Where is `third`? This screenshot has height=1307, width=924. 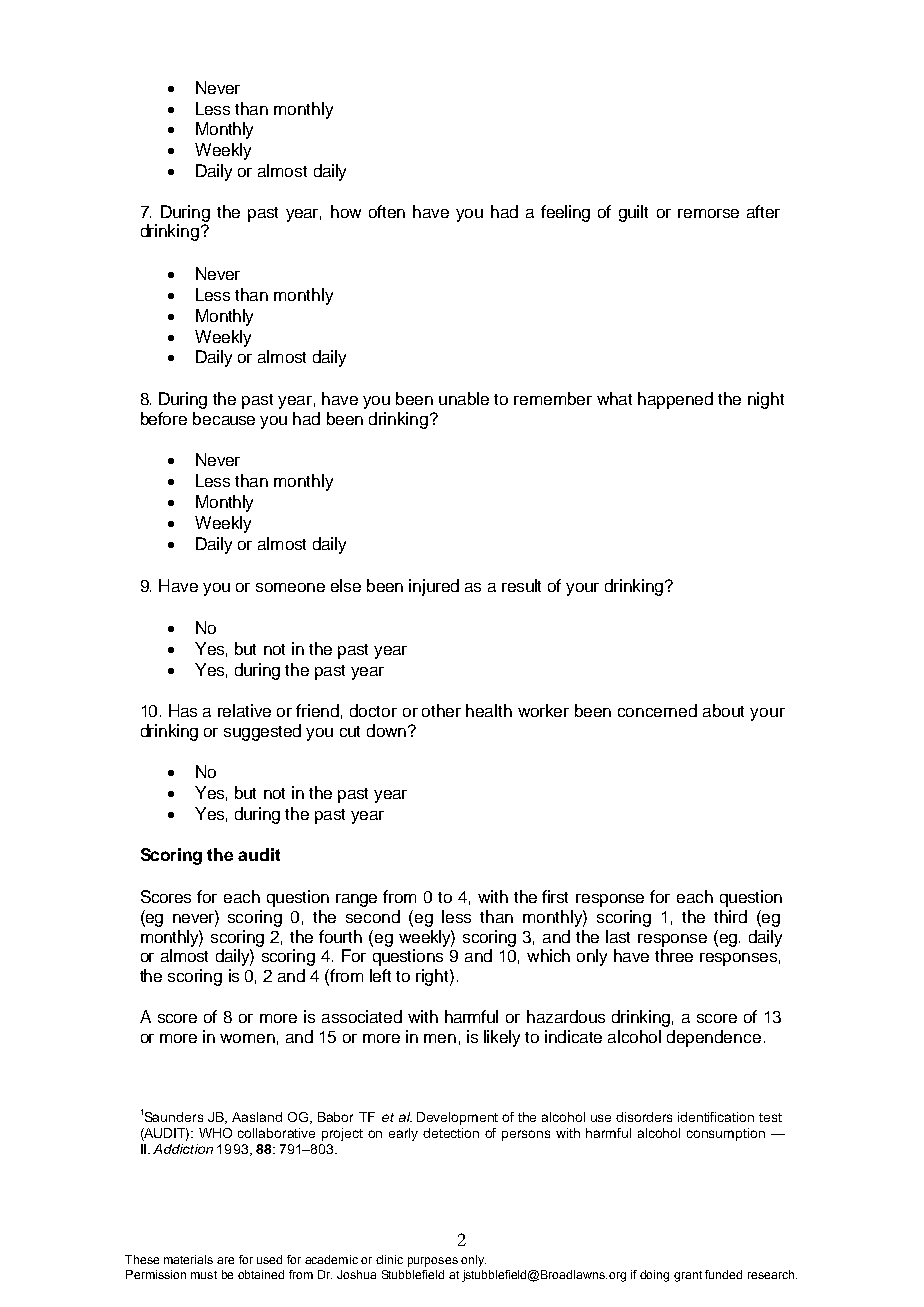 third is located at coordinates (730, 916).
